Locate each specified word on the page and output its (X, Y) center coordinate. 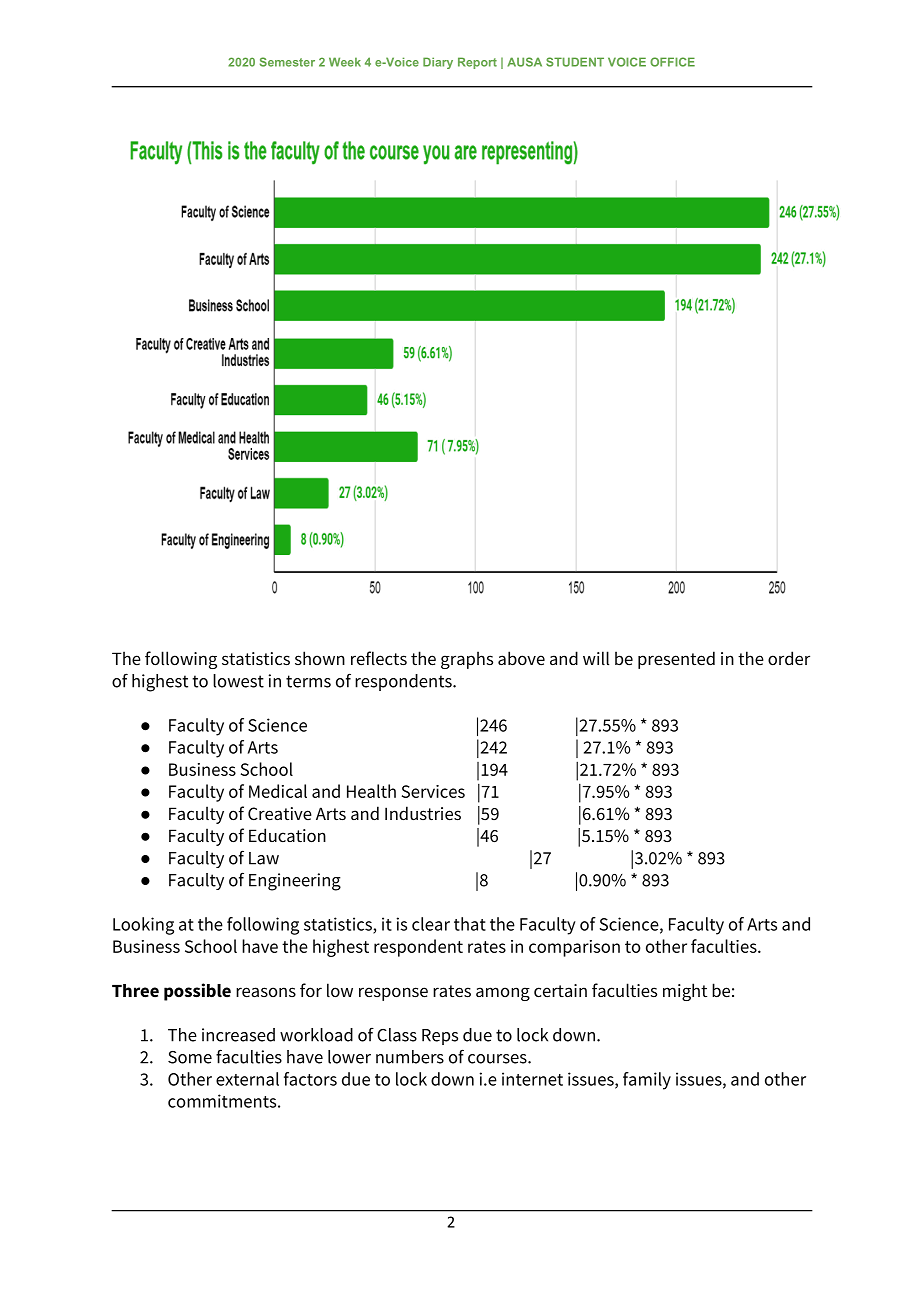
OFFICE (672, 62)
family (647, 1081)
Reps (440, 1037)
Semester (287, 62)
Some (190, 1057)
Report (477, 63)
